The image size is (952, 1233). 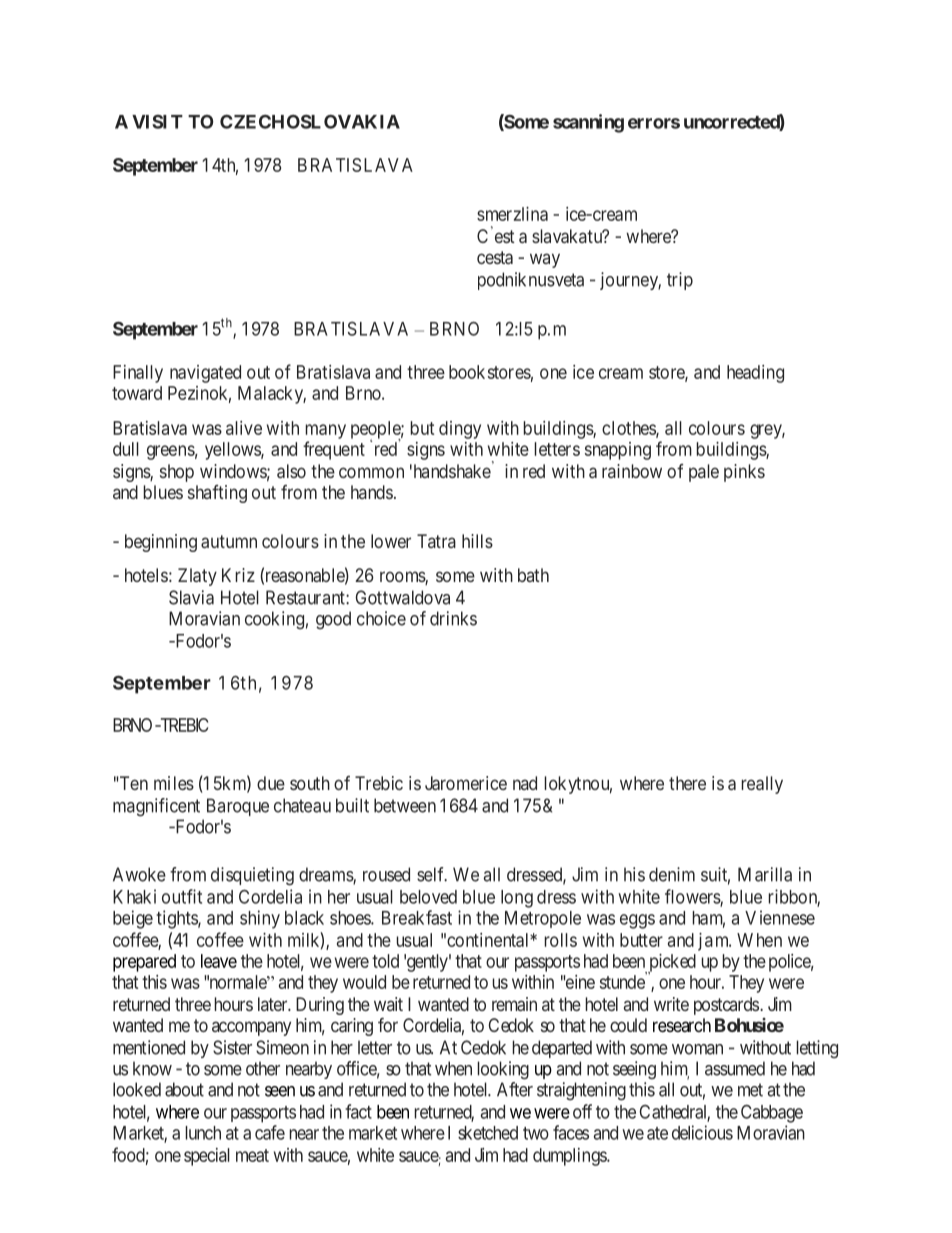 What do you see at coordinates (588, 123) in the screenshot?
I see `scanning` at bounding box center [588, 123].
